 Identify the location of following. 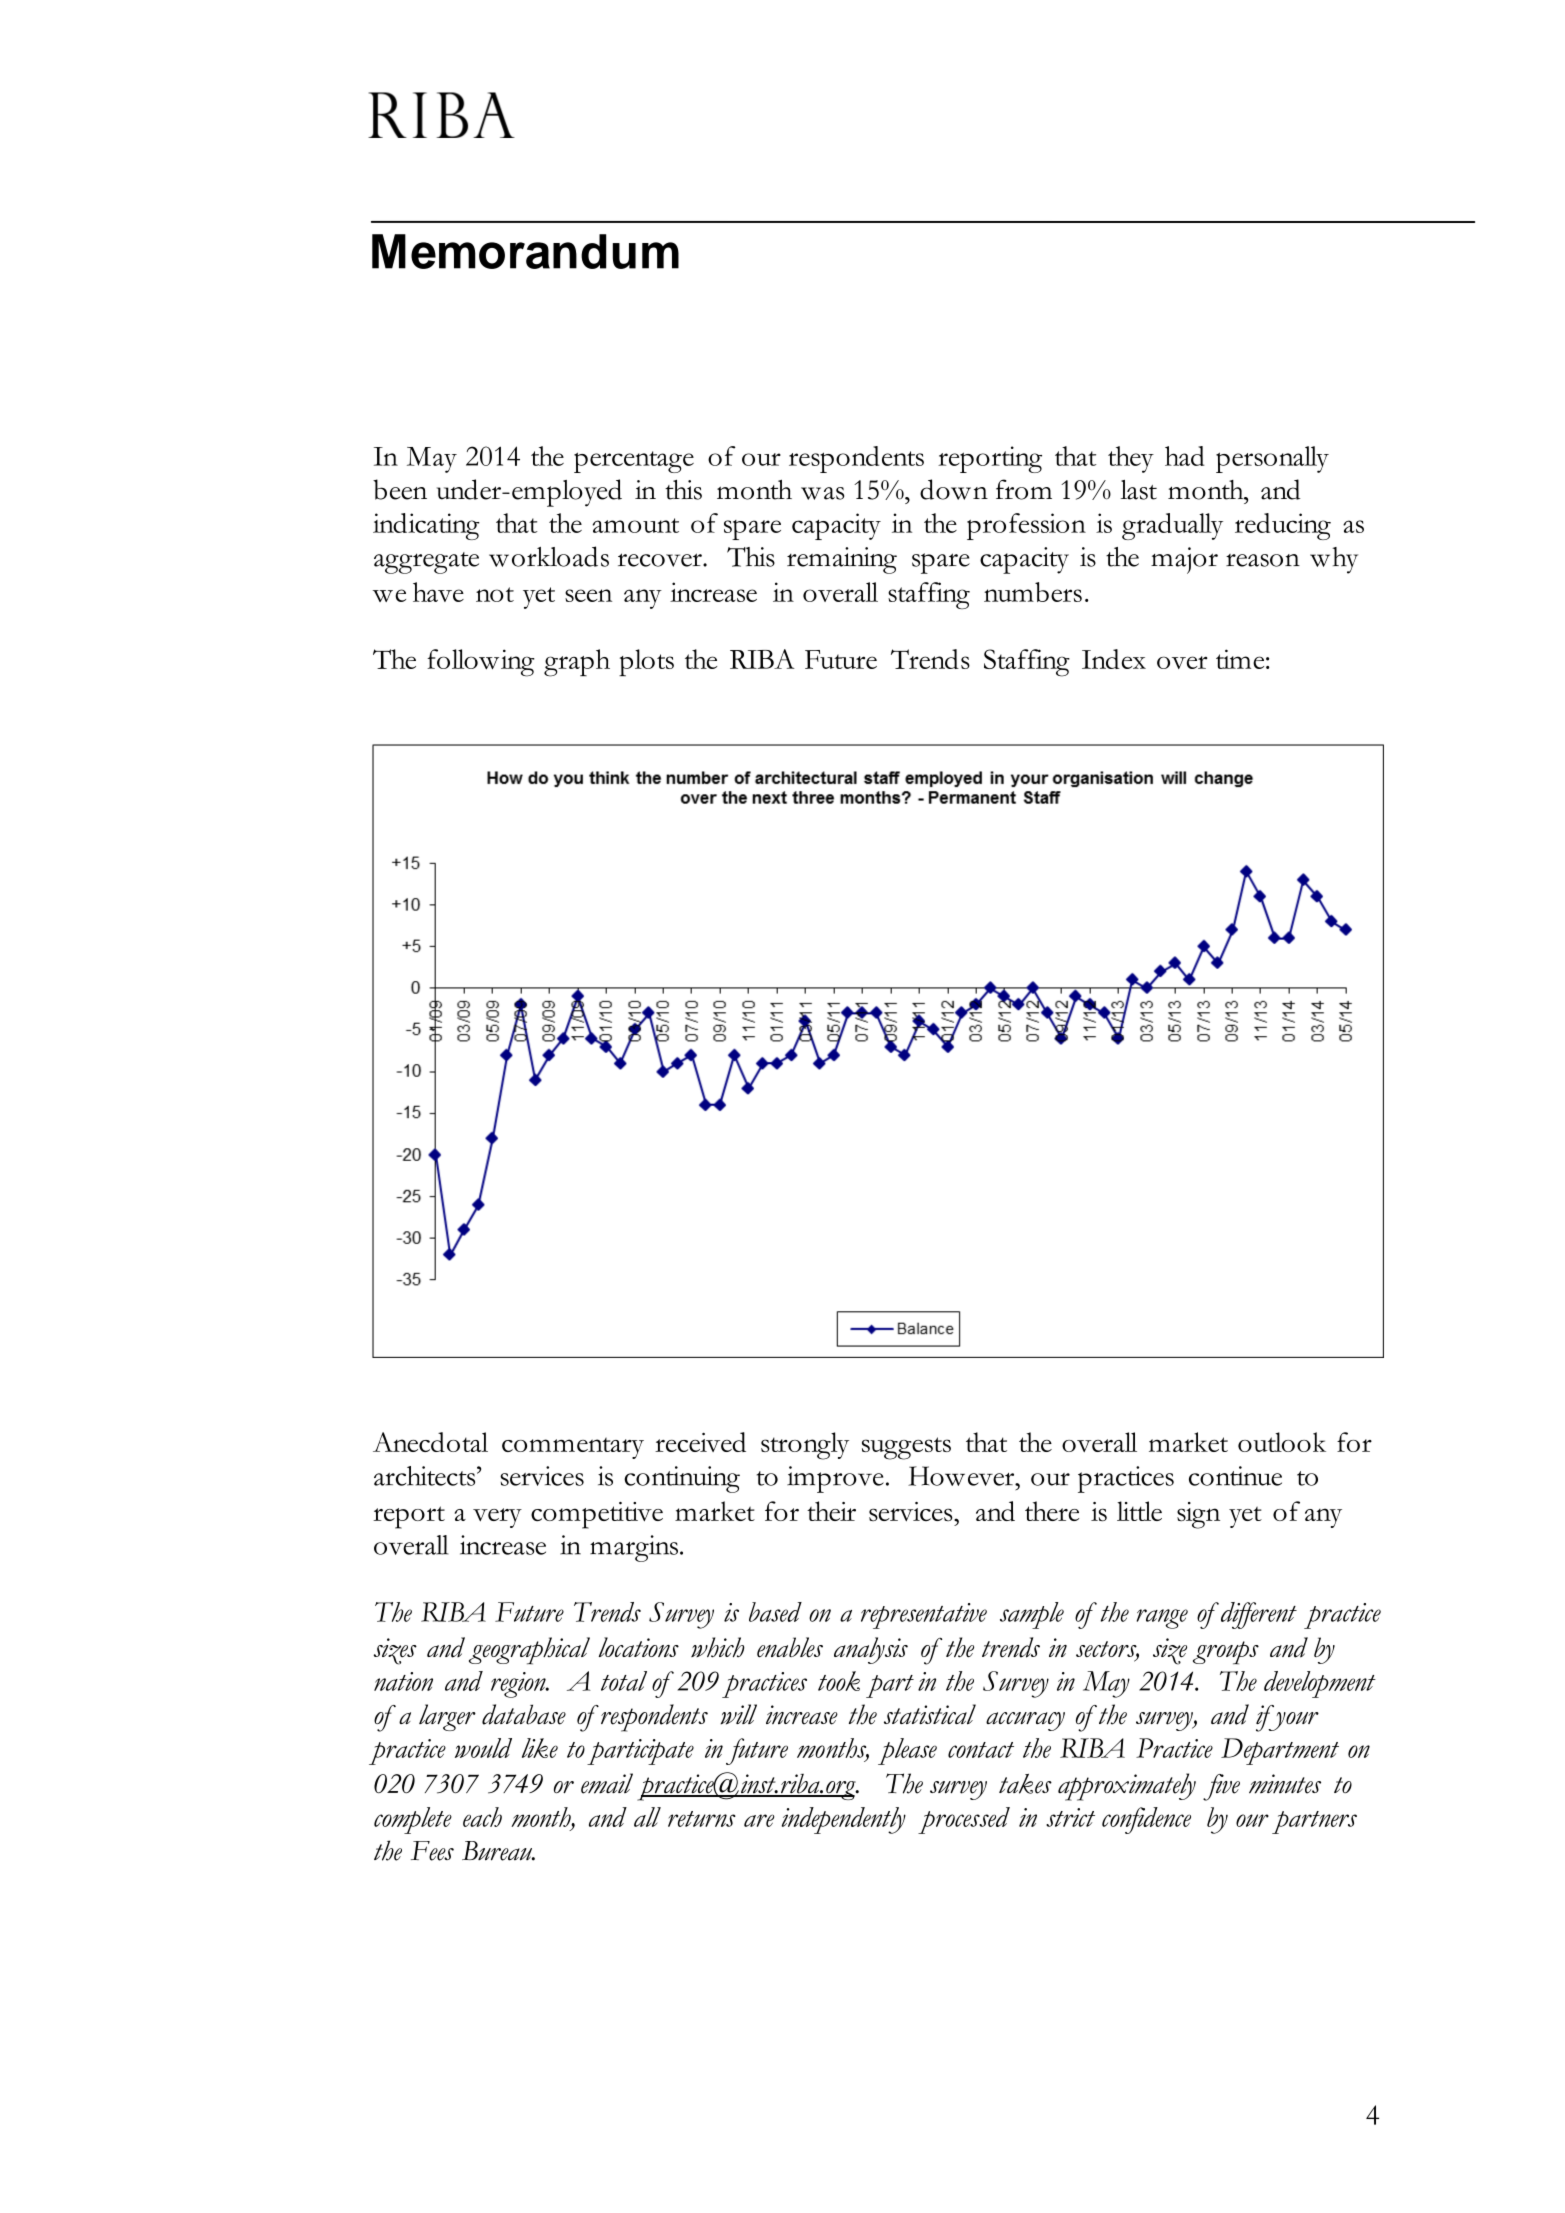
(481, 663).
